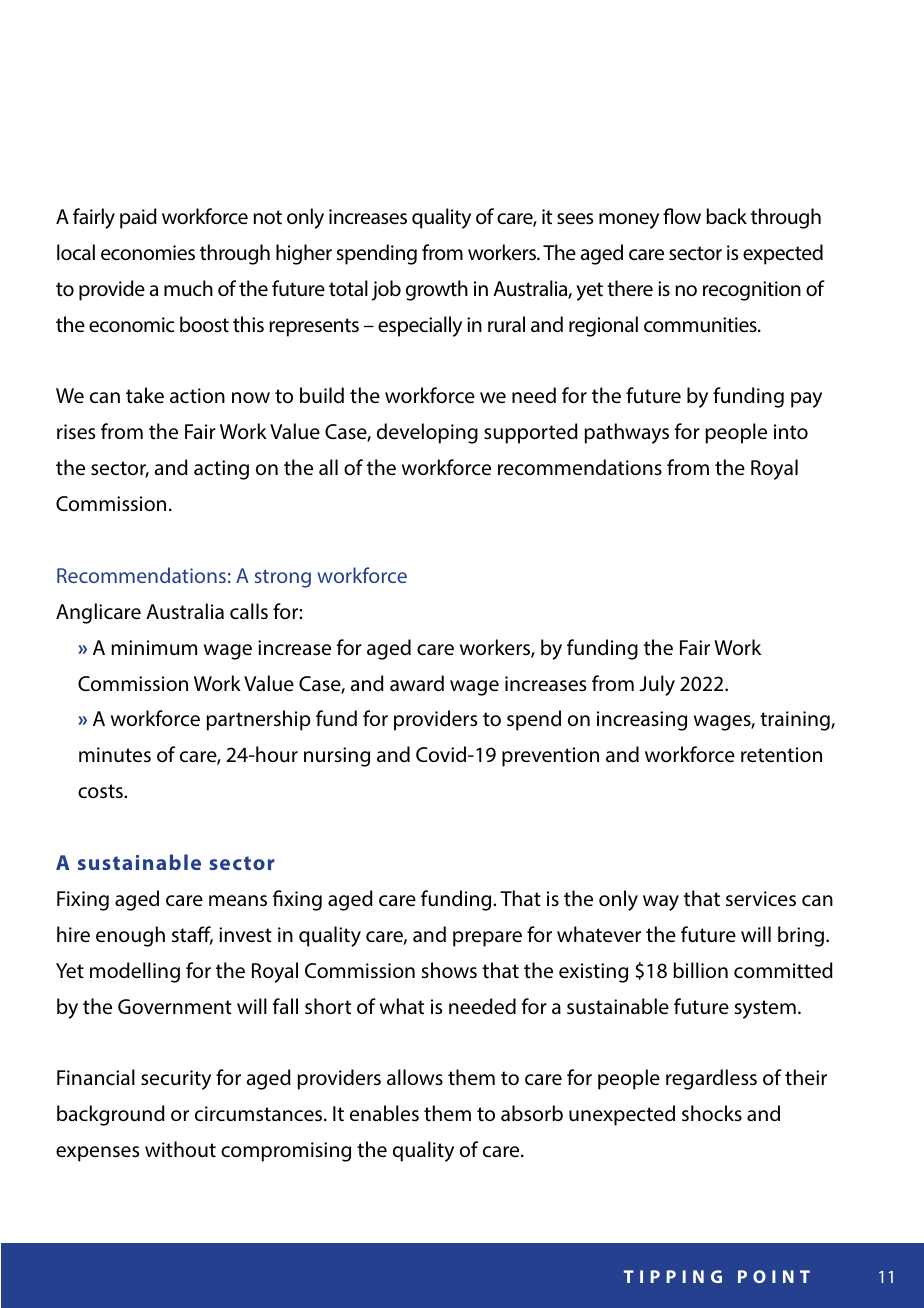 The width and height of the screenshot is (924, 1308). Describe the element at coordinates (437, 290) in the screenshot. I see `growth` at that location.
